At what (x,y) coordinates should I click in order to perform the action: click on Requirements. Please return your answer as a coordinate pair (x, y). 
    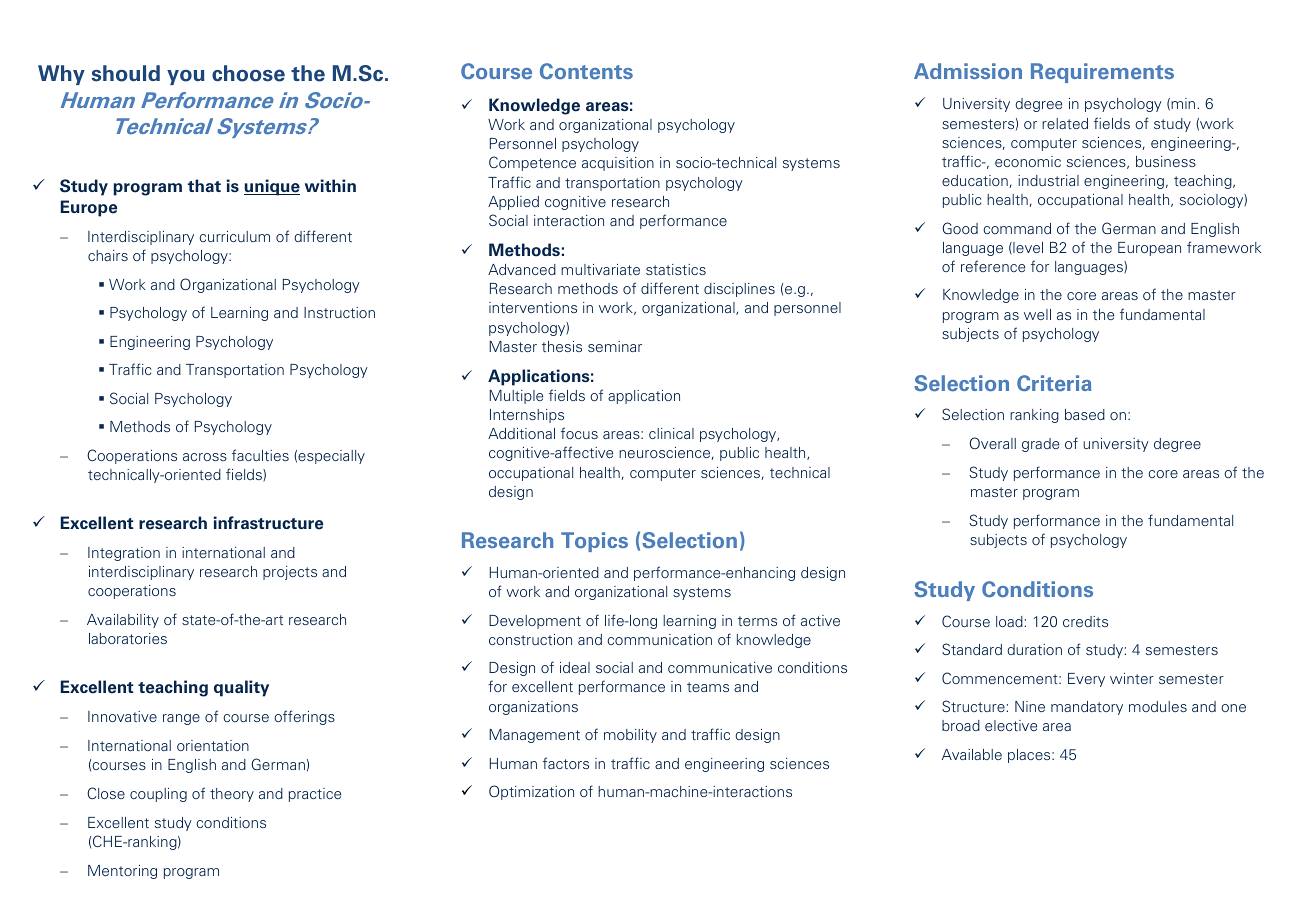
    Looking at the image, I should click on (1102, 73).
